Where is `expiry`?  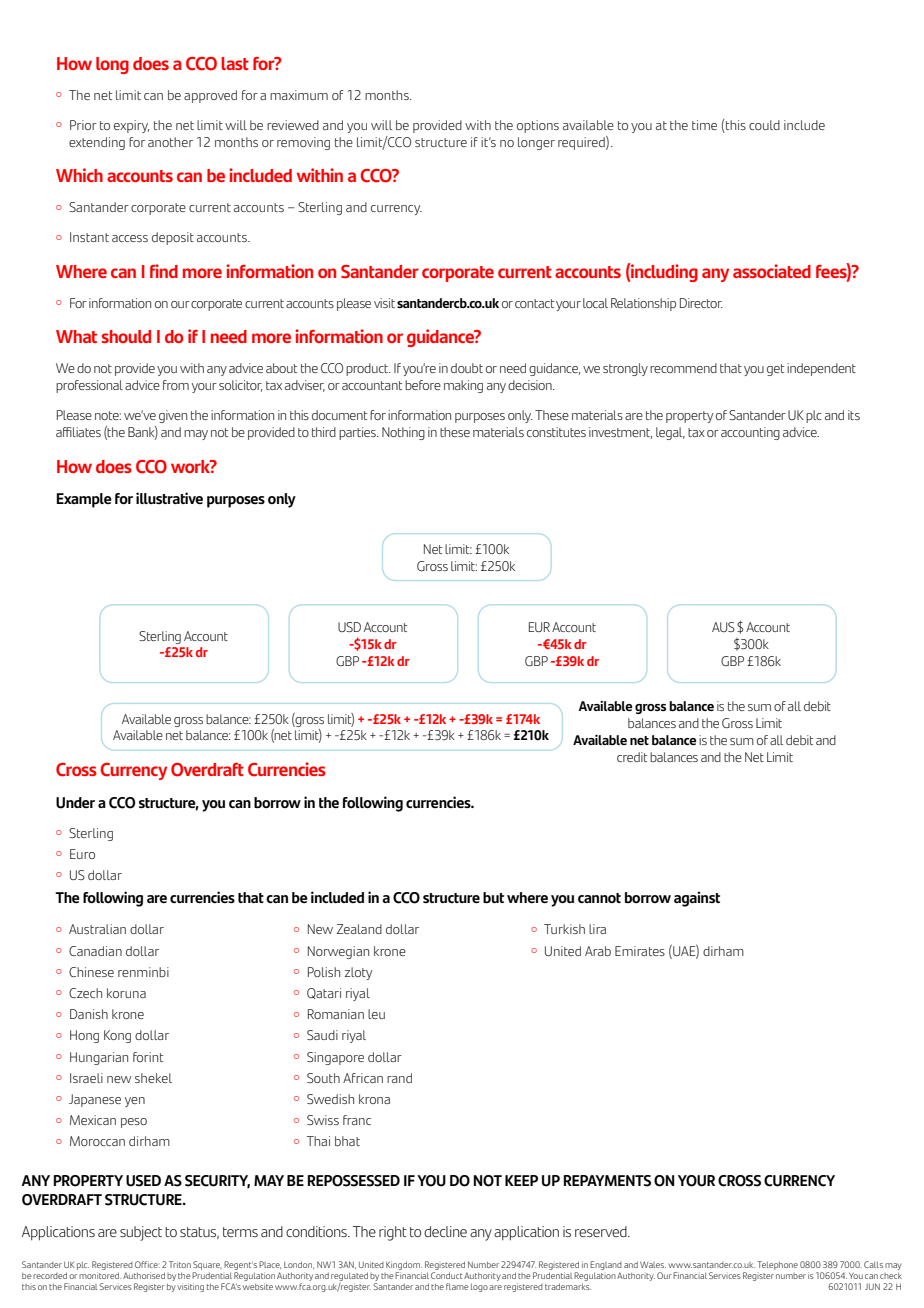
expiry is located at coordinates (131, 126).
